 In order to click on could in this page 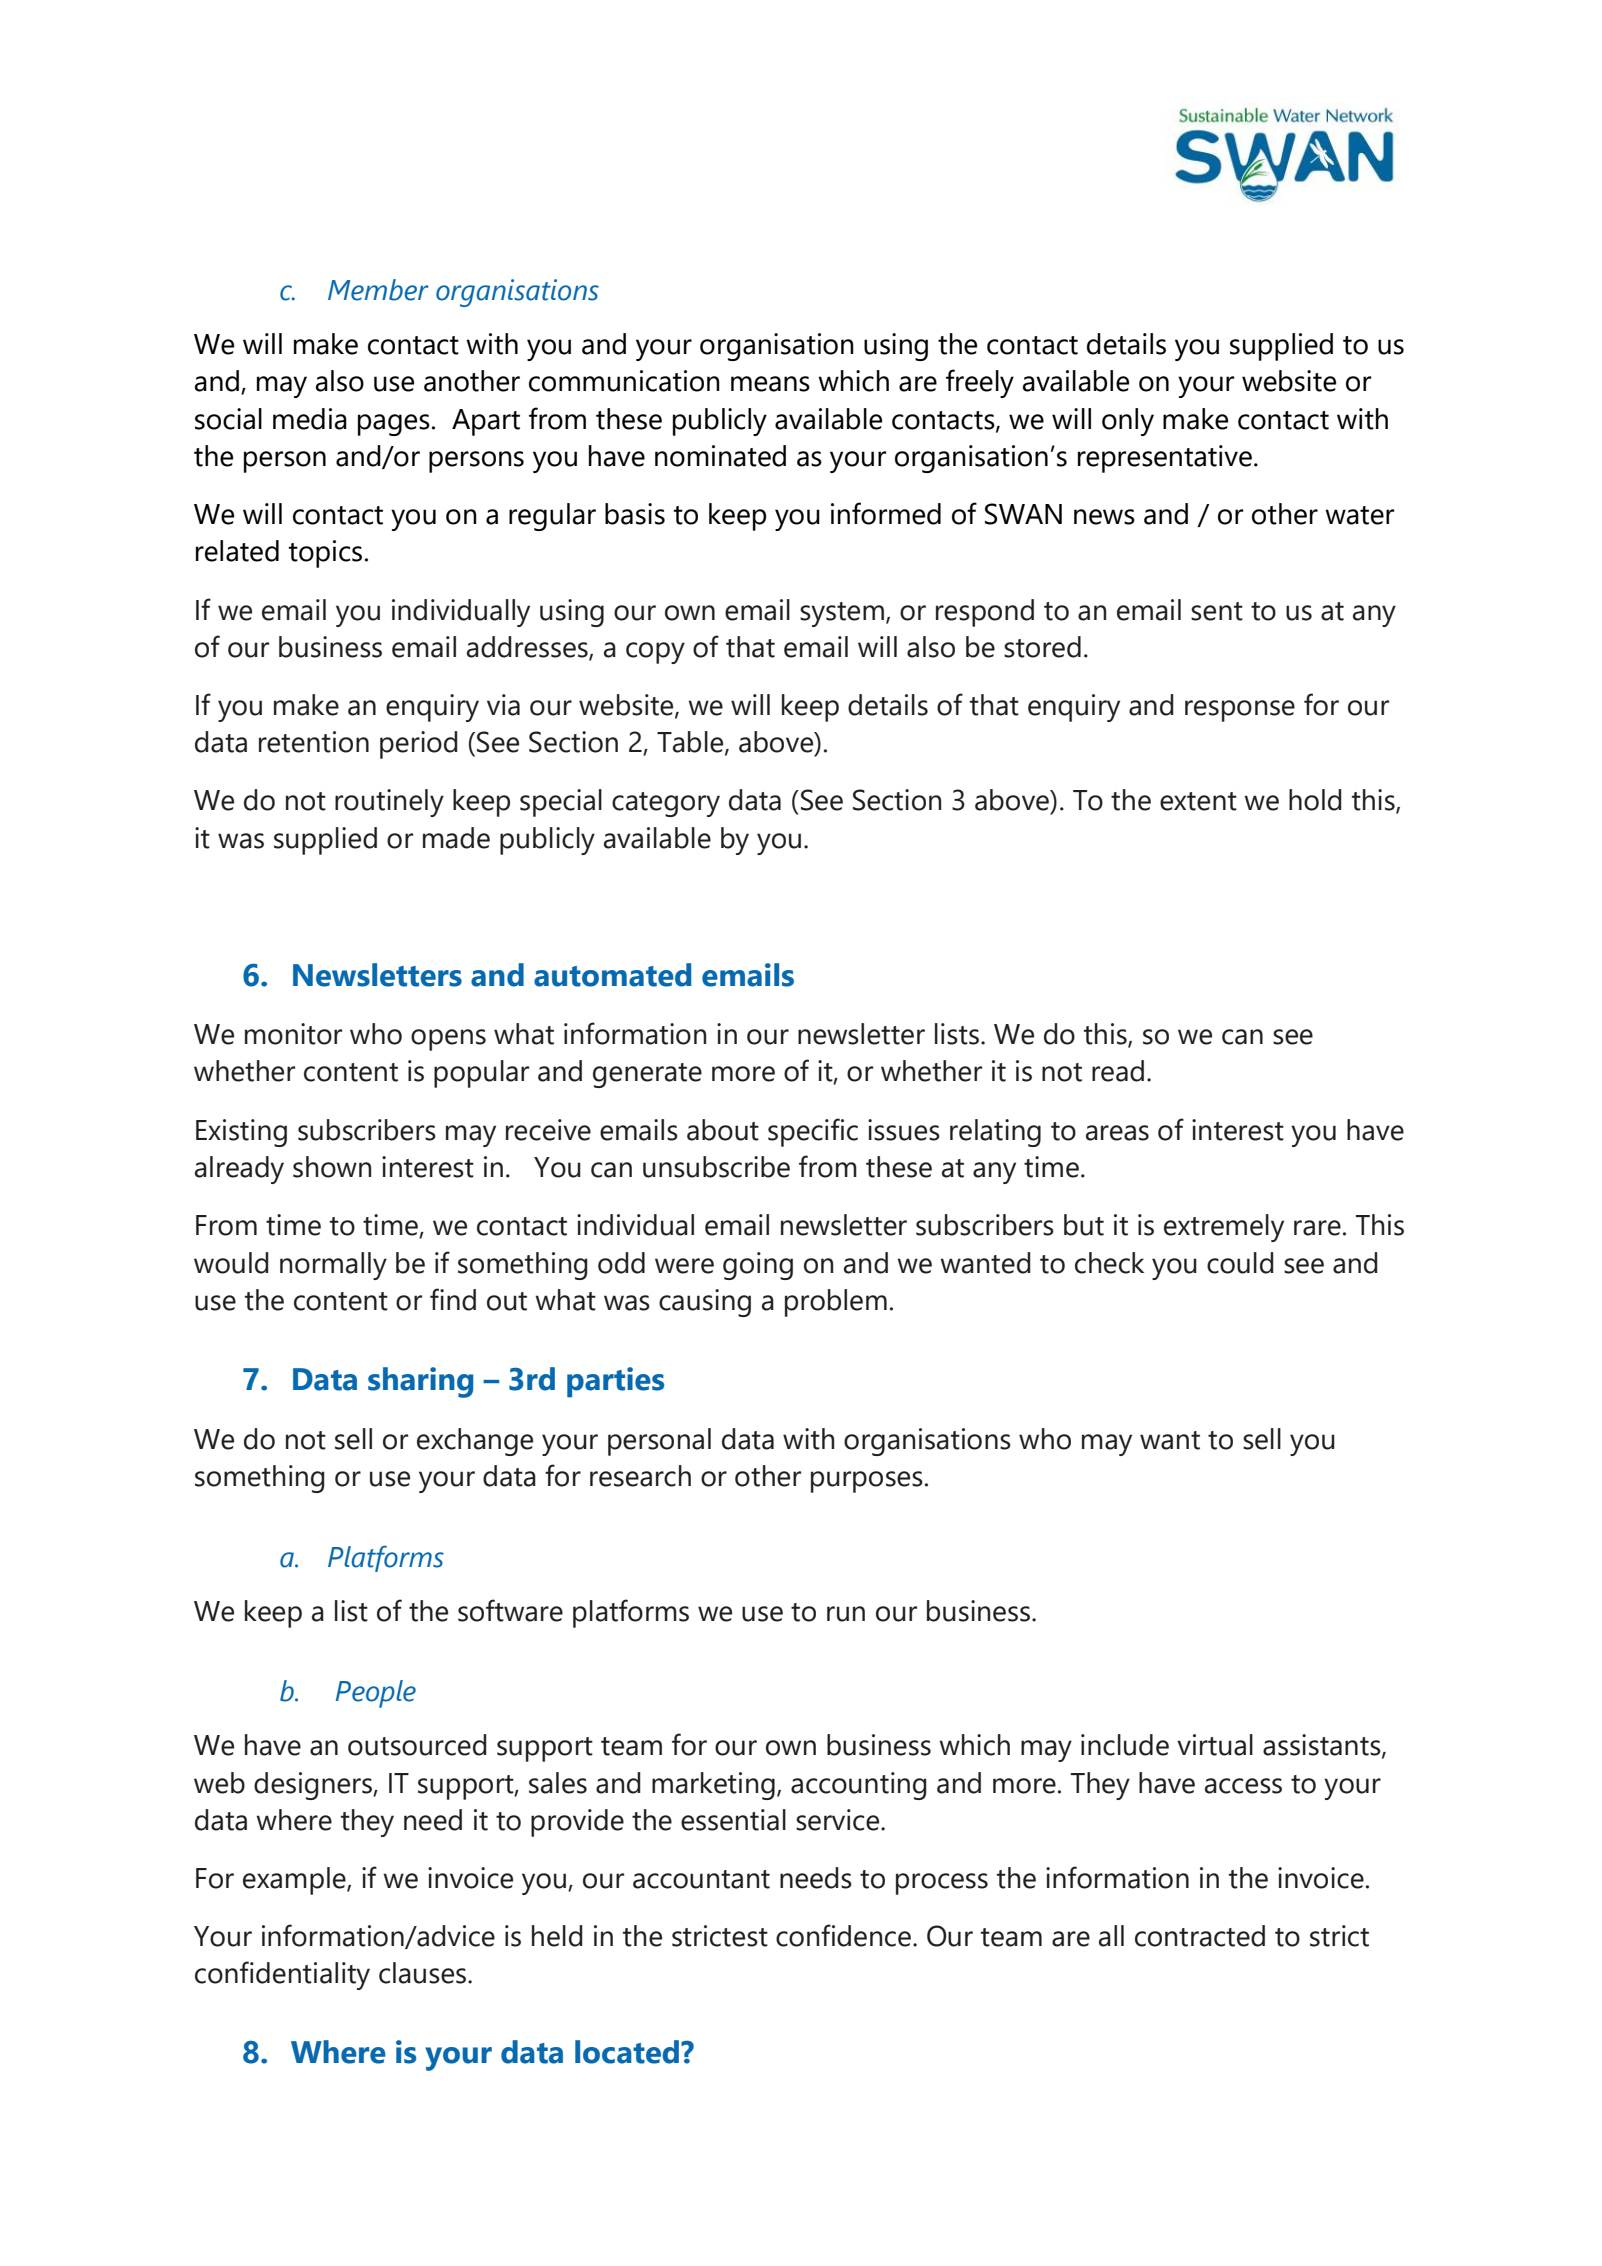, I will do `click(1240, 1263)`.
